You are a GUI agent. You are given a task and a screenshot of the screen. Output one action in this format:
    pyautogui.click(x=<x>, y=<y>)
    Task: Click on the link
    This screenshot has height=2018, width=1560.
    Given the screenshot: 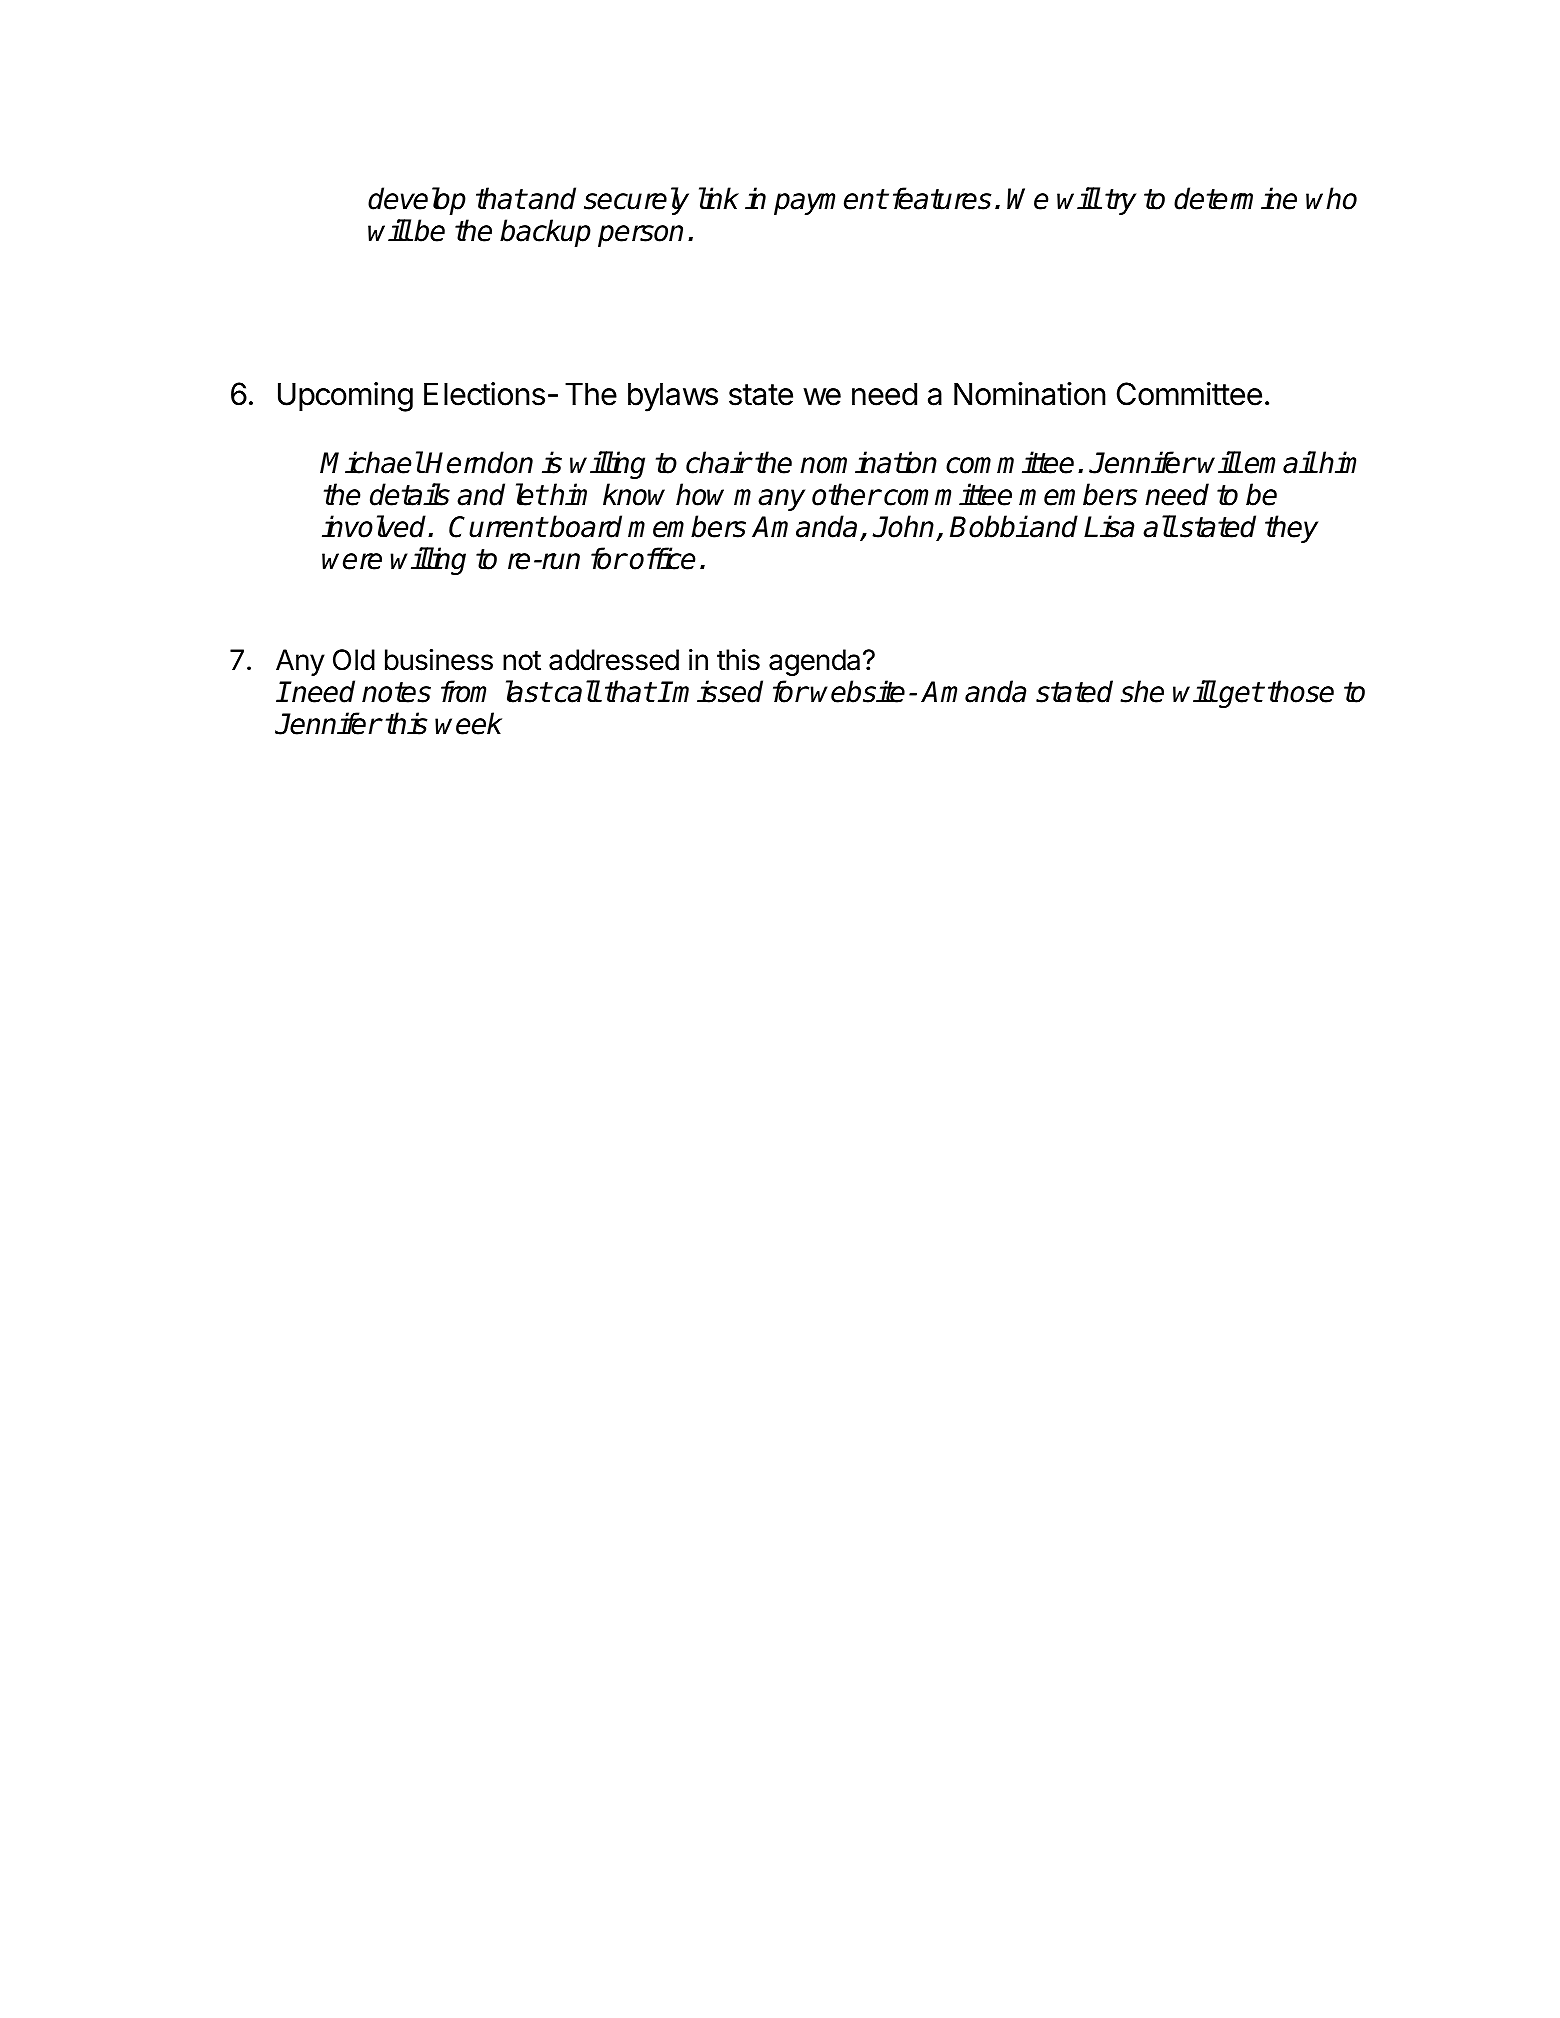 What is the action you would take?
    pyautogui.click(x=719, y=198)
